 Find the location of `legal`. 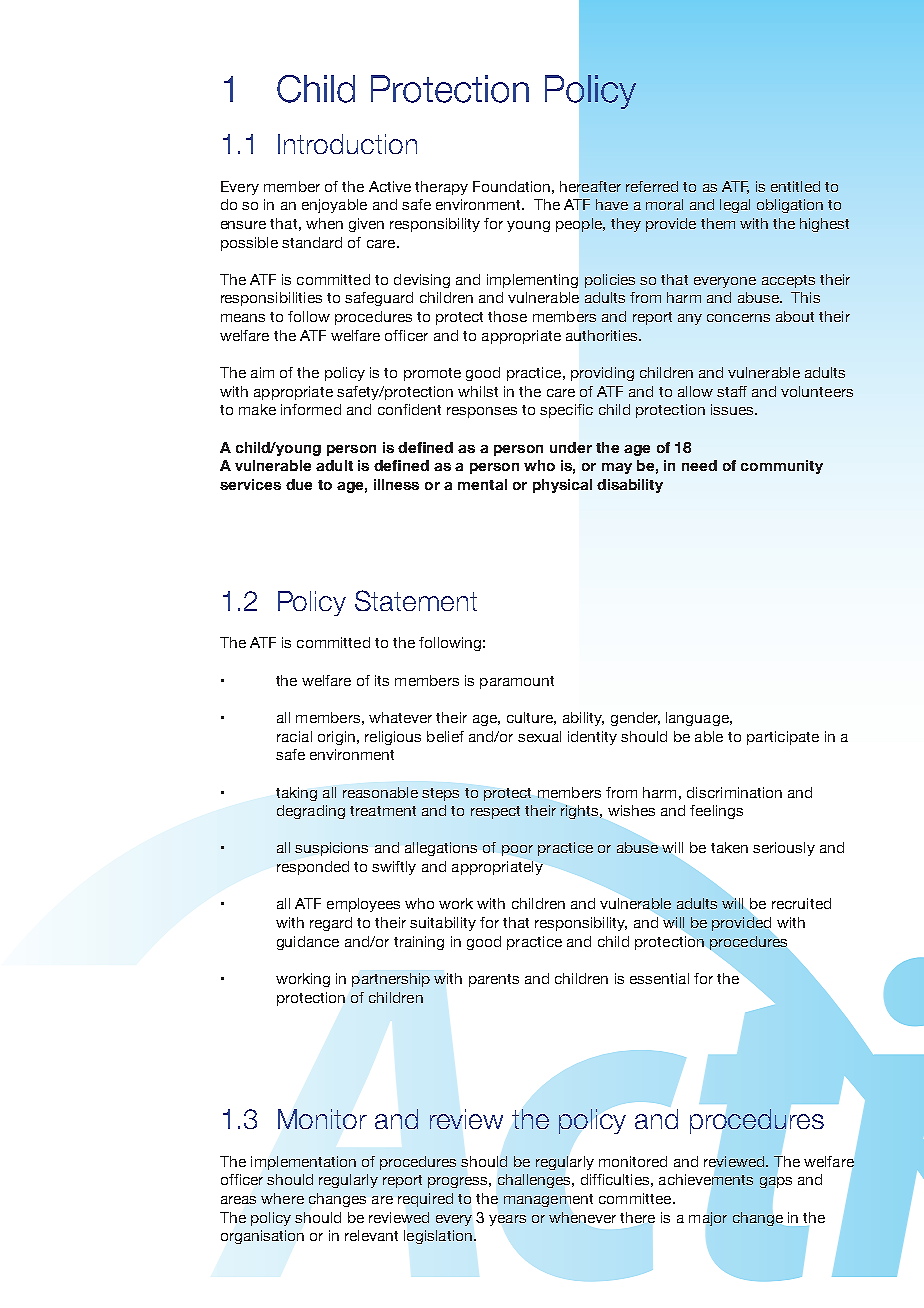

legal is located at coordinates (735, 206).
